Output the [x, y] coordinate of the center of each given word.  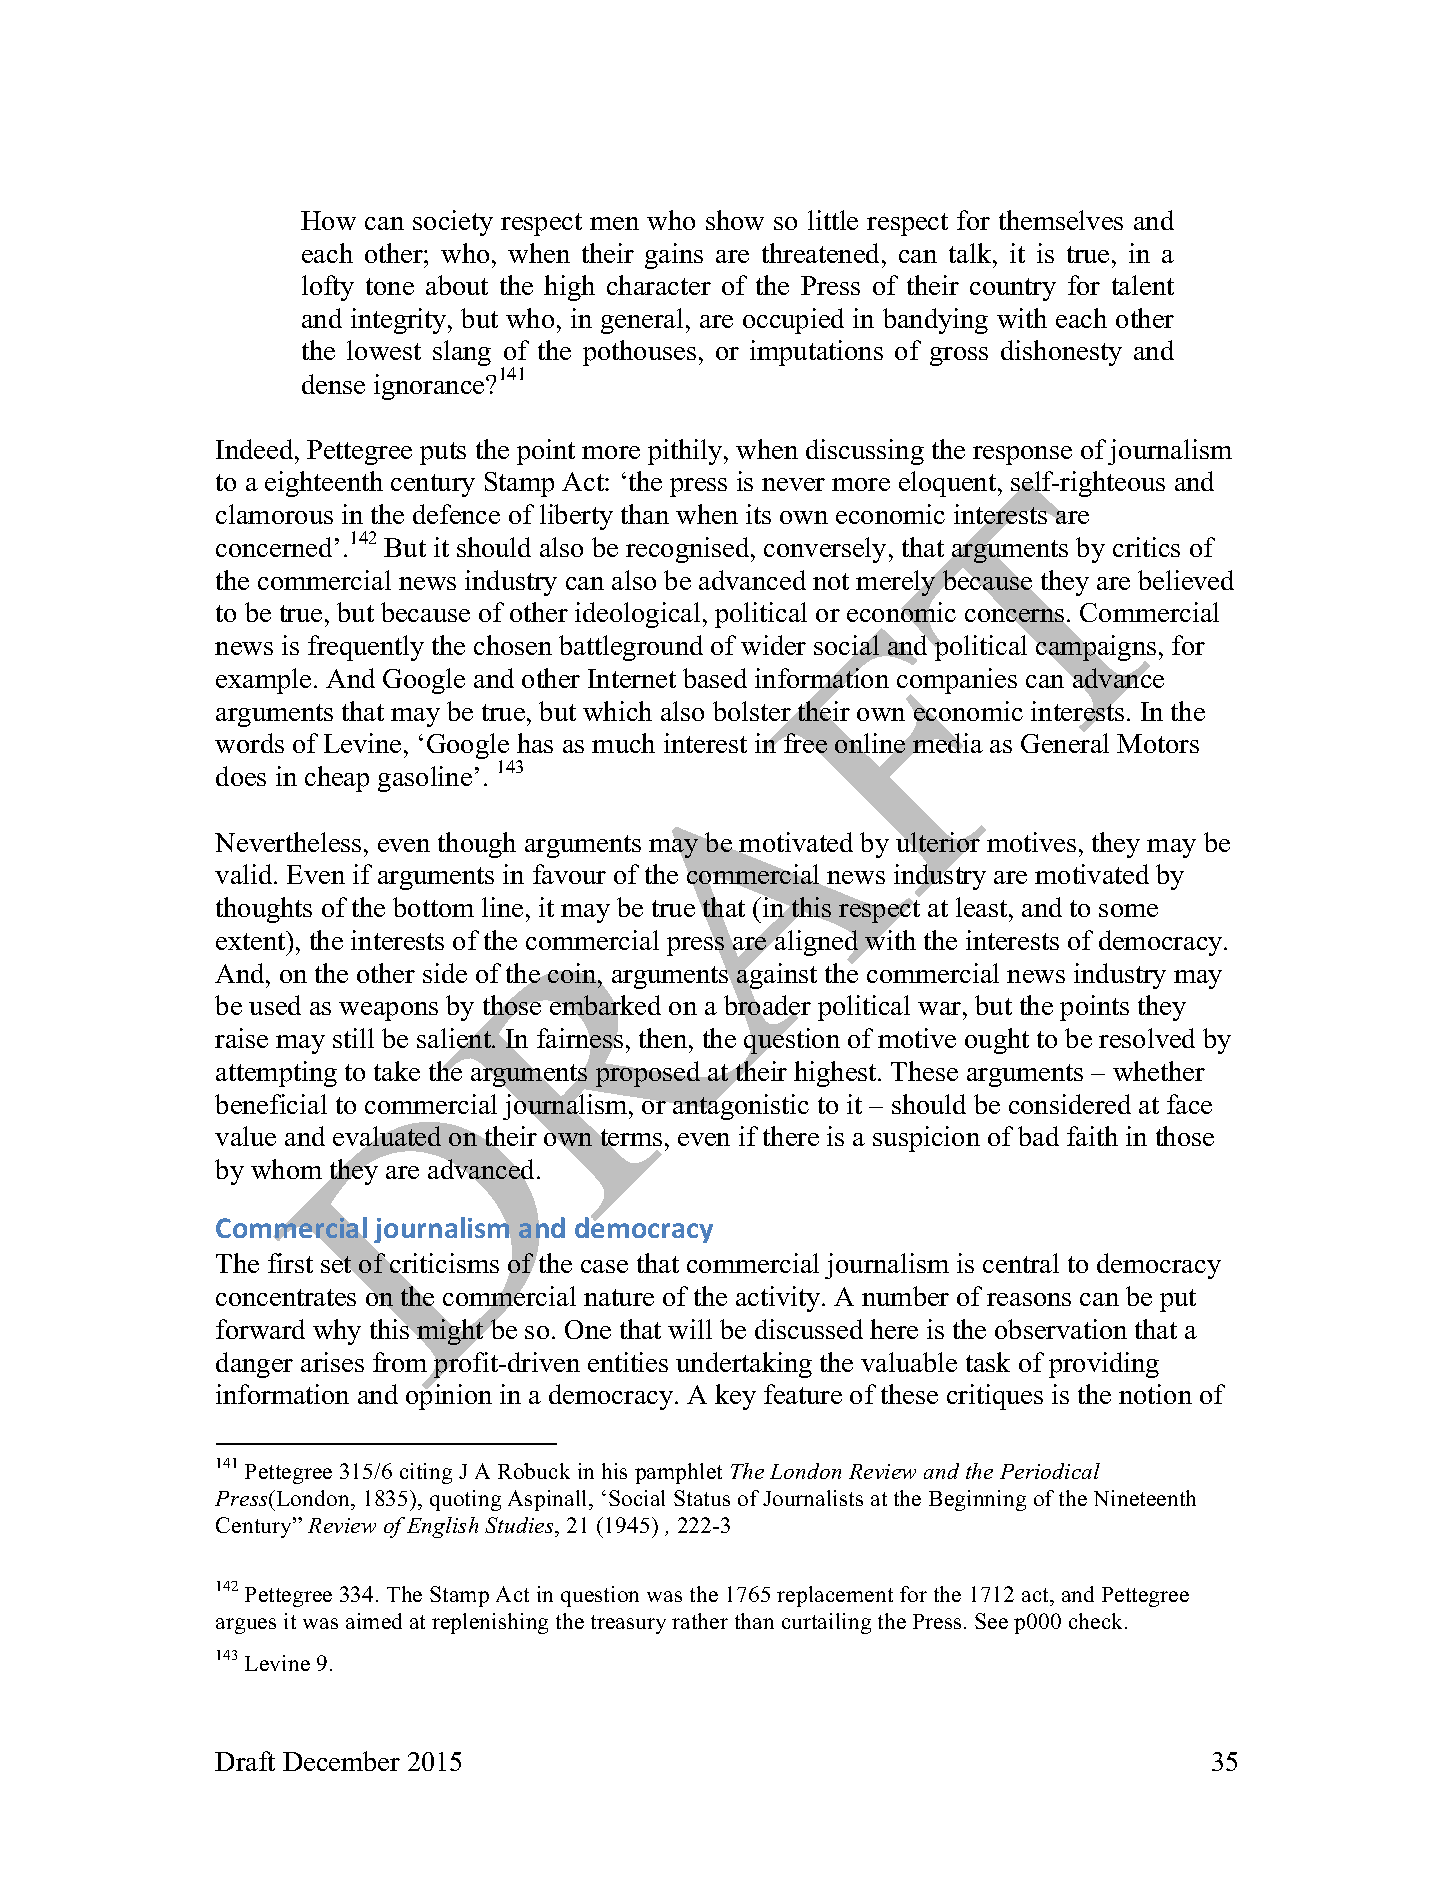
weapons [388, 1011]
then [664, 1038]
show [735, 220]
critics [1146, 547]
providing [1104, 1365]
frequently [366, 648]
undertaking [744, 1365]
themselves [1061, 220]
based [715, 678]
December [341, 1761]
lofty [328, 288]
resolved [1147, 1038]
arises [332, 1362]
